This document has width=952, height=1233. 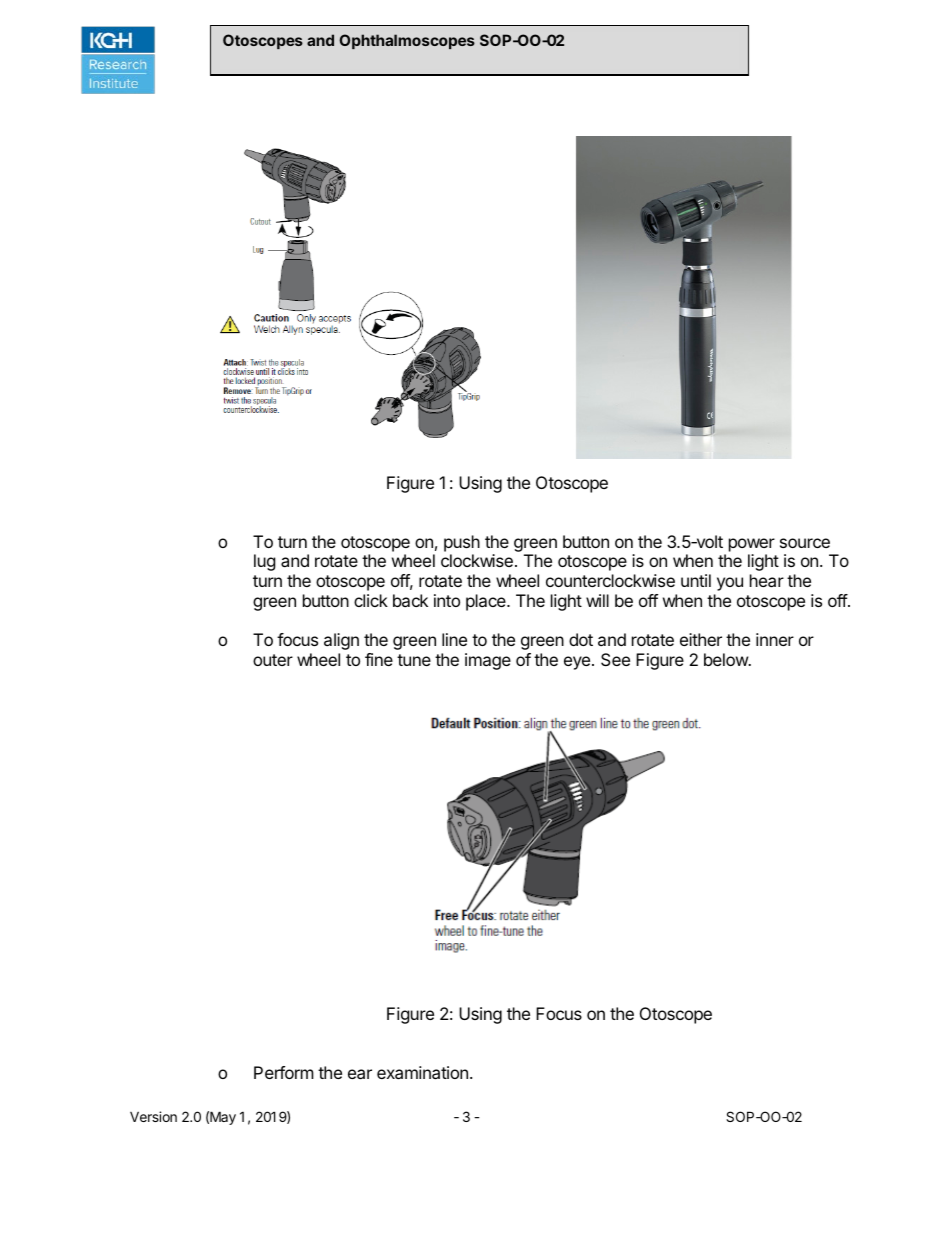 What do you see at coordinates (265, 562) in the document?
I see `lug` at bounding box center [265, 562].
